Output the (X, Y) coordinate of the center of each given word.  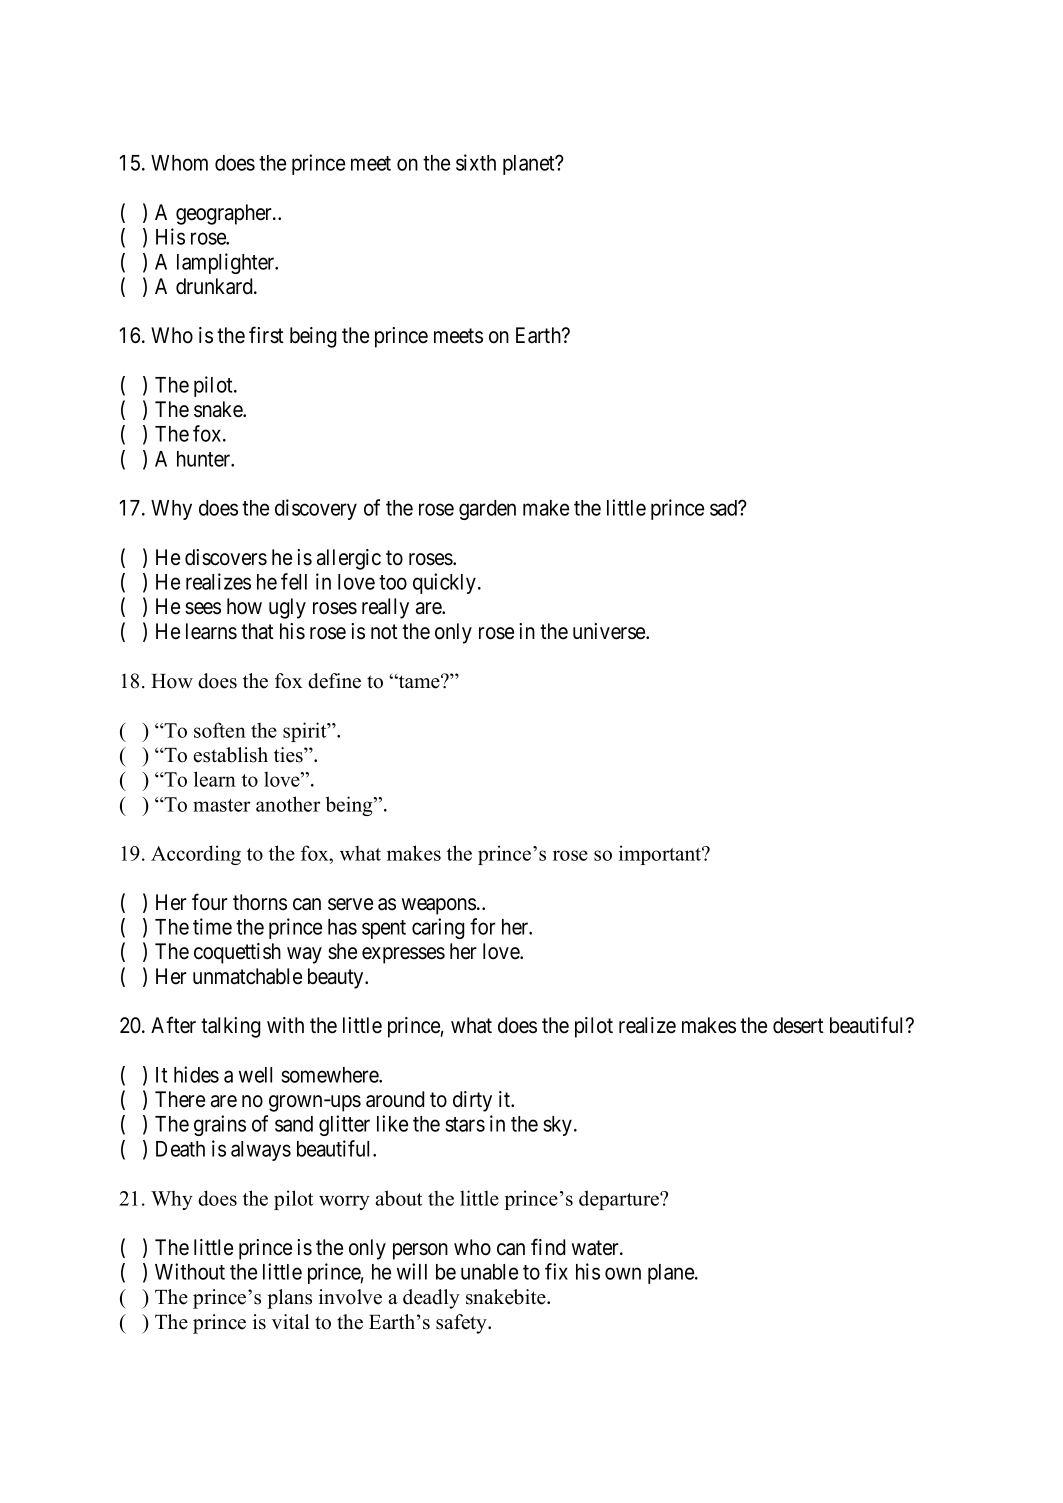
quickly (446, 583)
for (483, 926)
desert (798, 1025)
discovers (226, 557)
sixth (476, 162)
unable (489, 1272)
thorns (260, 902)
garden (487, 510)
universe (610, 631)
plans (289, 1299)
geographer (225, 214)
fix (556, 1271)
